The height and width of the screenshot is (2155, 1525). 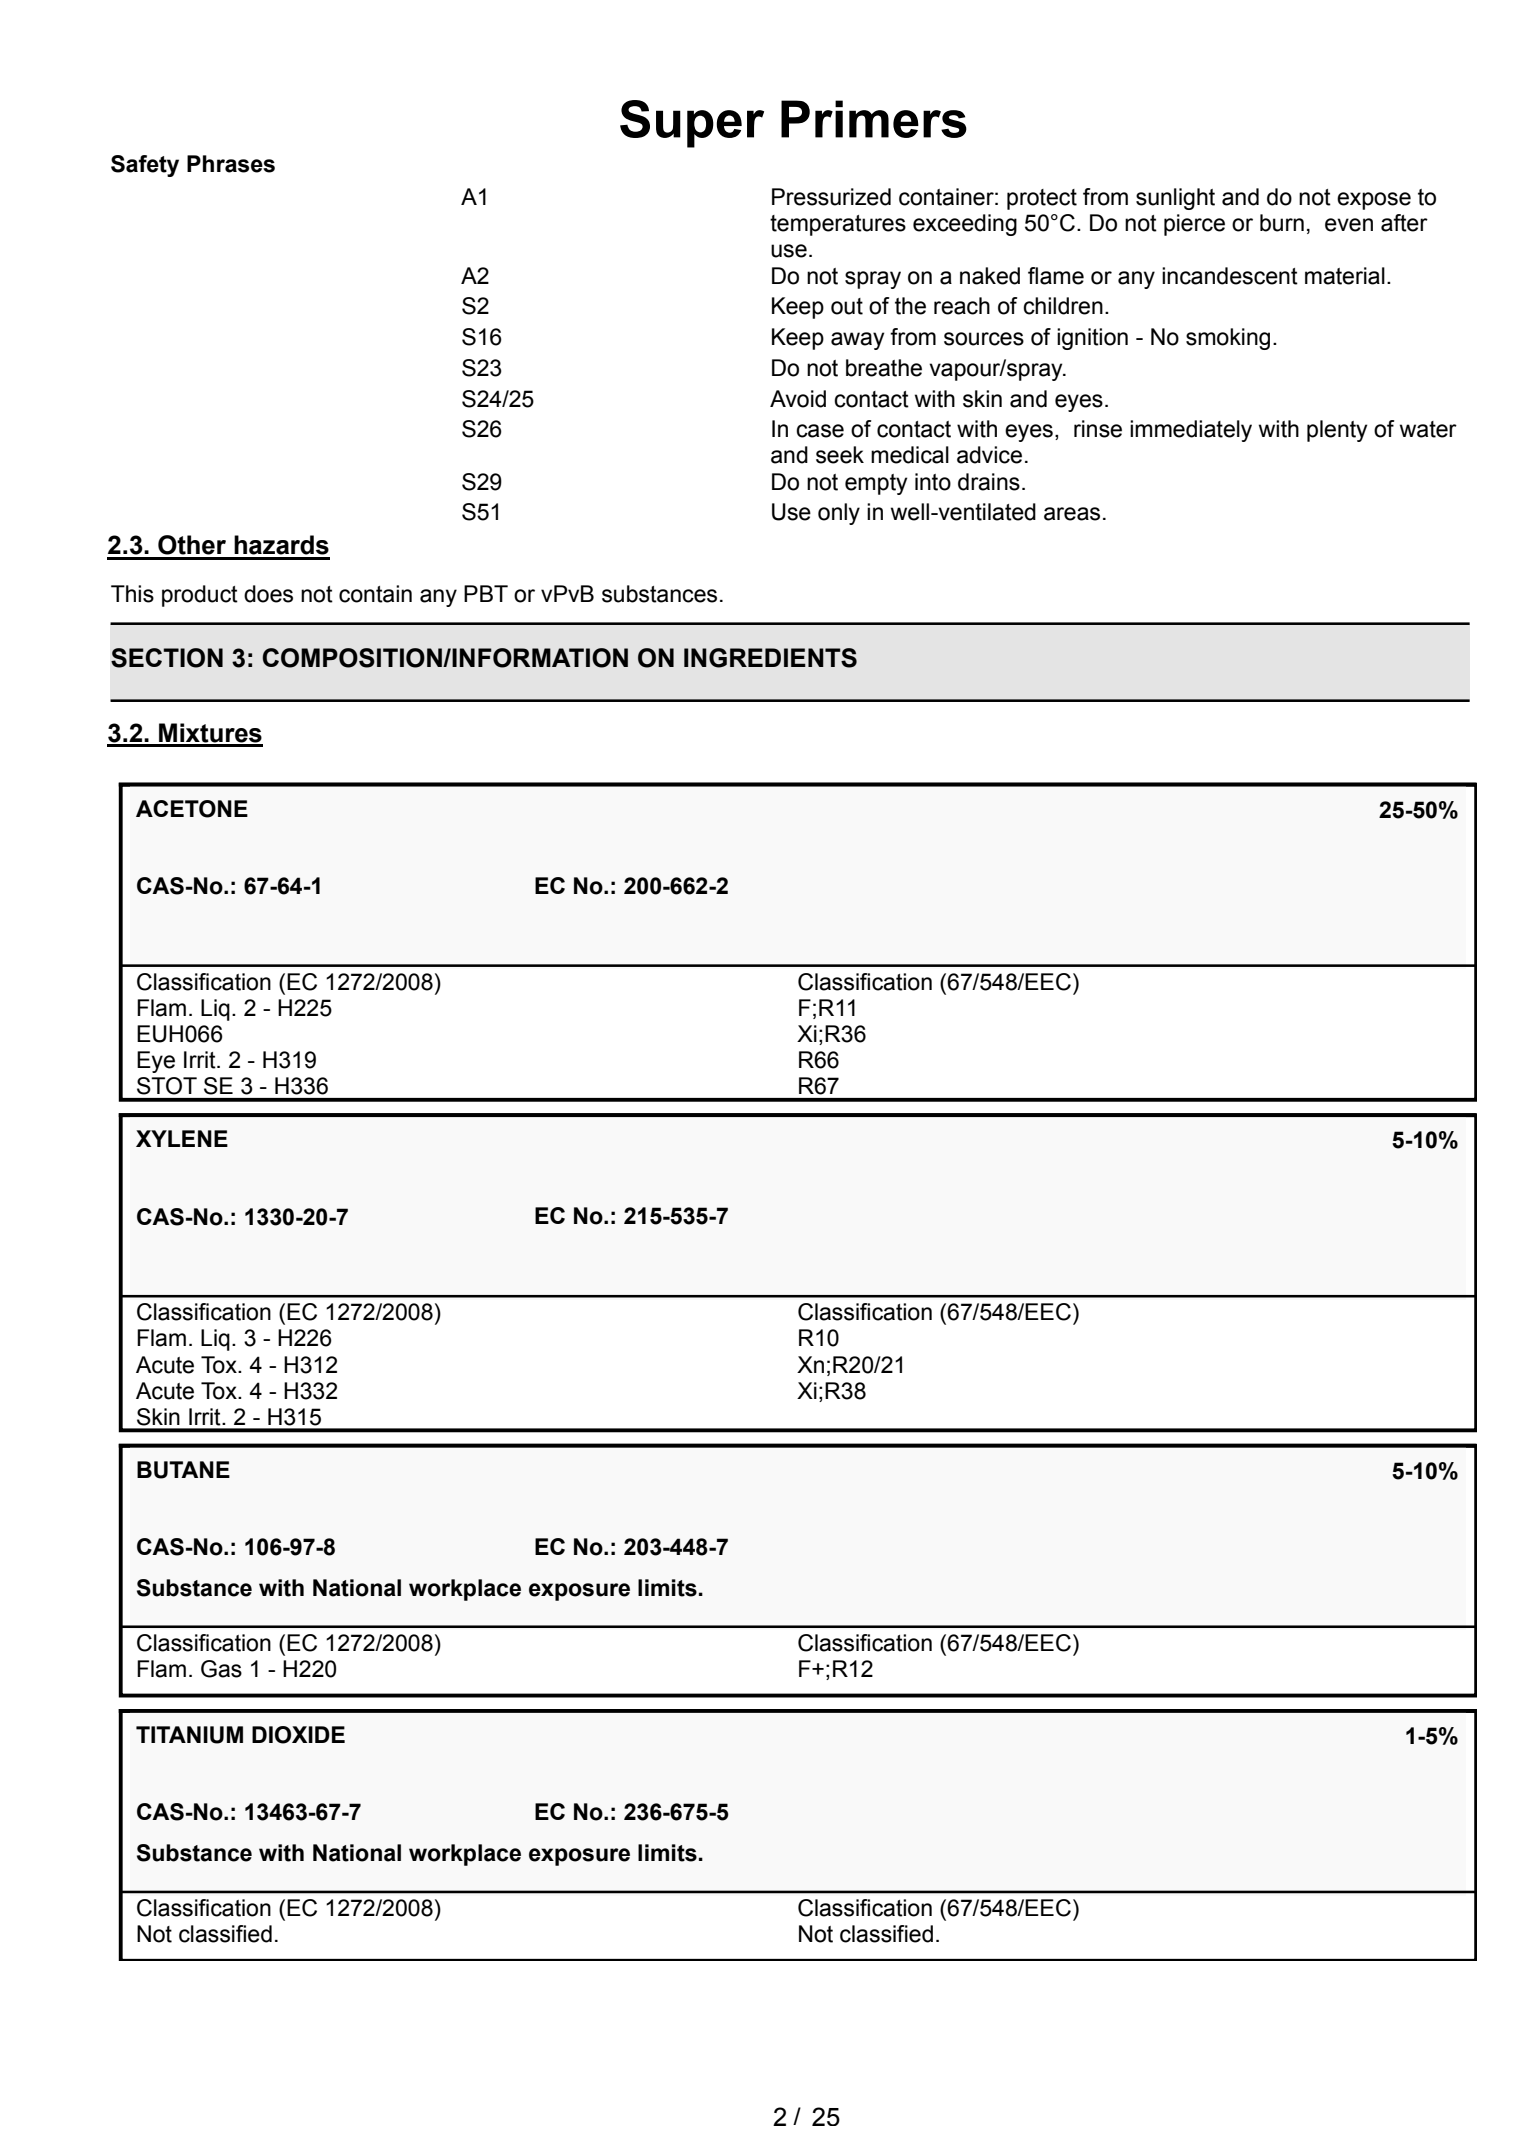 I want to click on INGREDIENTS, so click(x=770, y=658).
